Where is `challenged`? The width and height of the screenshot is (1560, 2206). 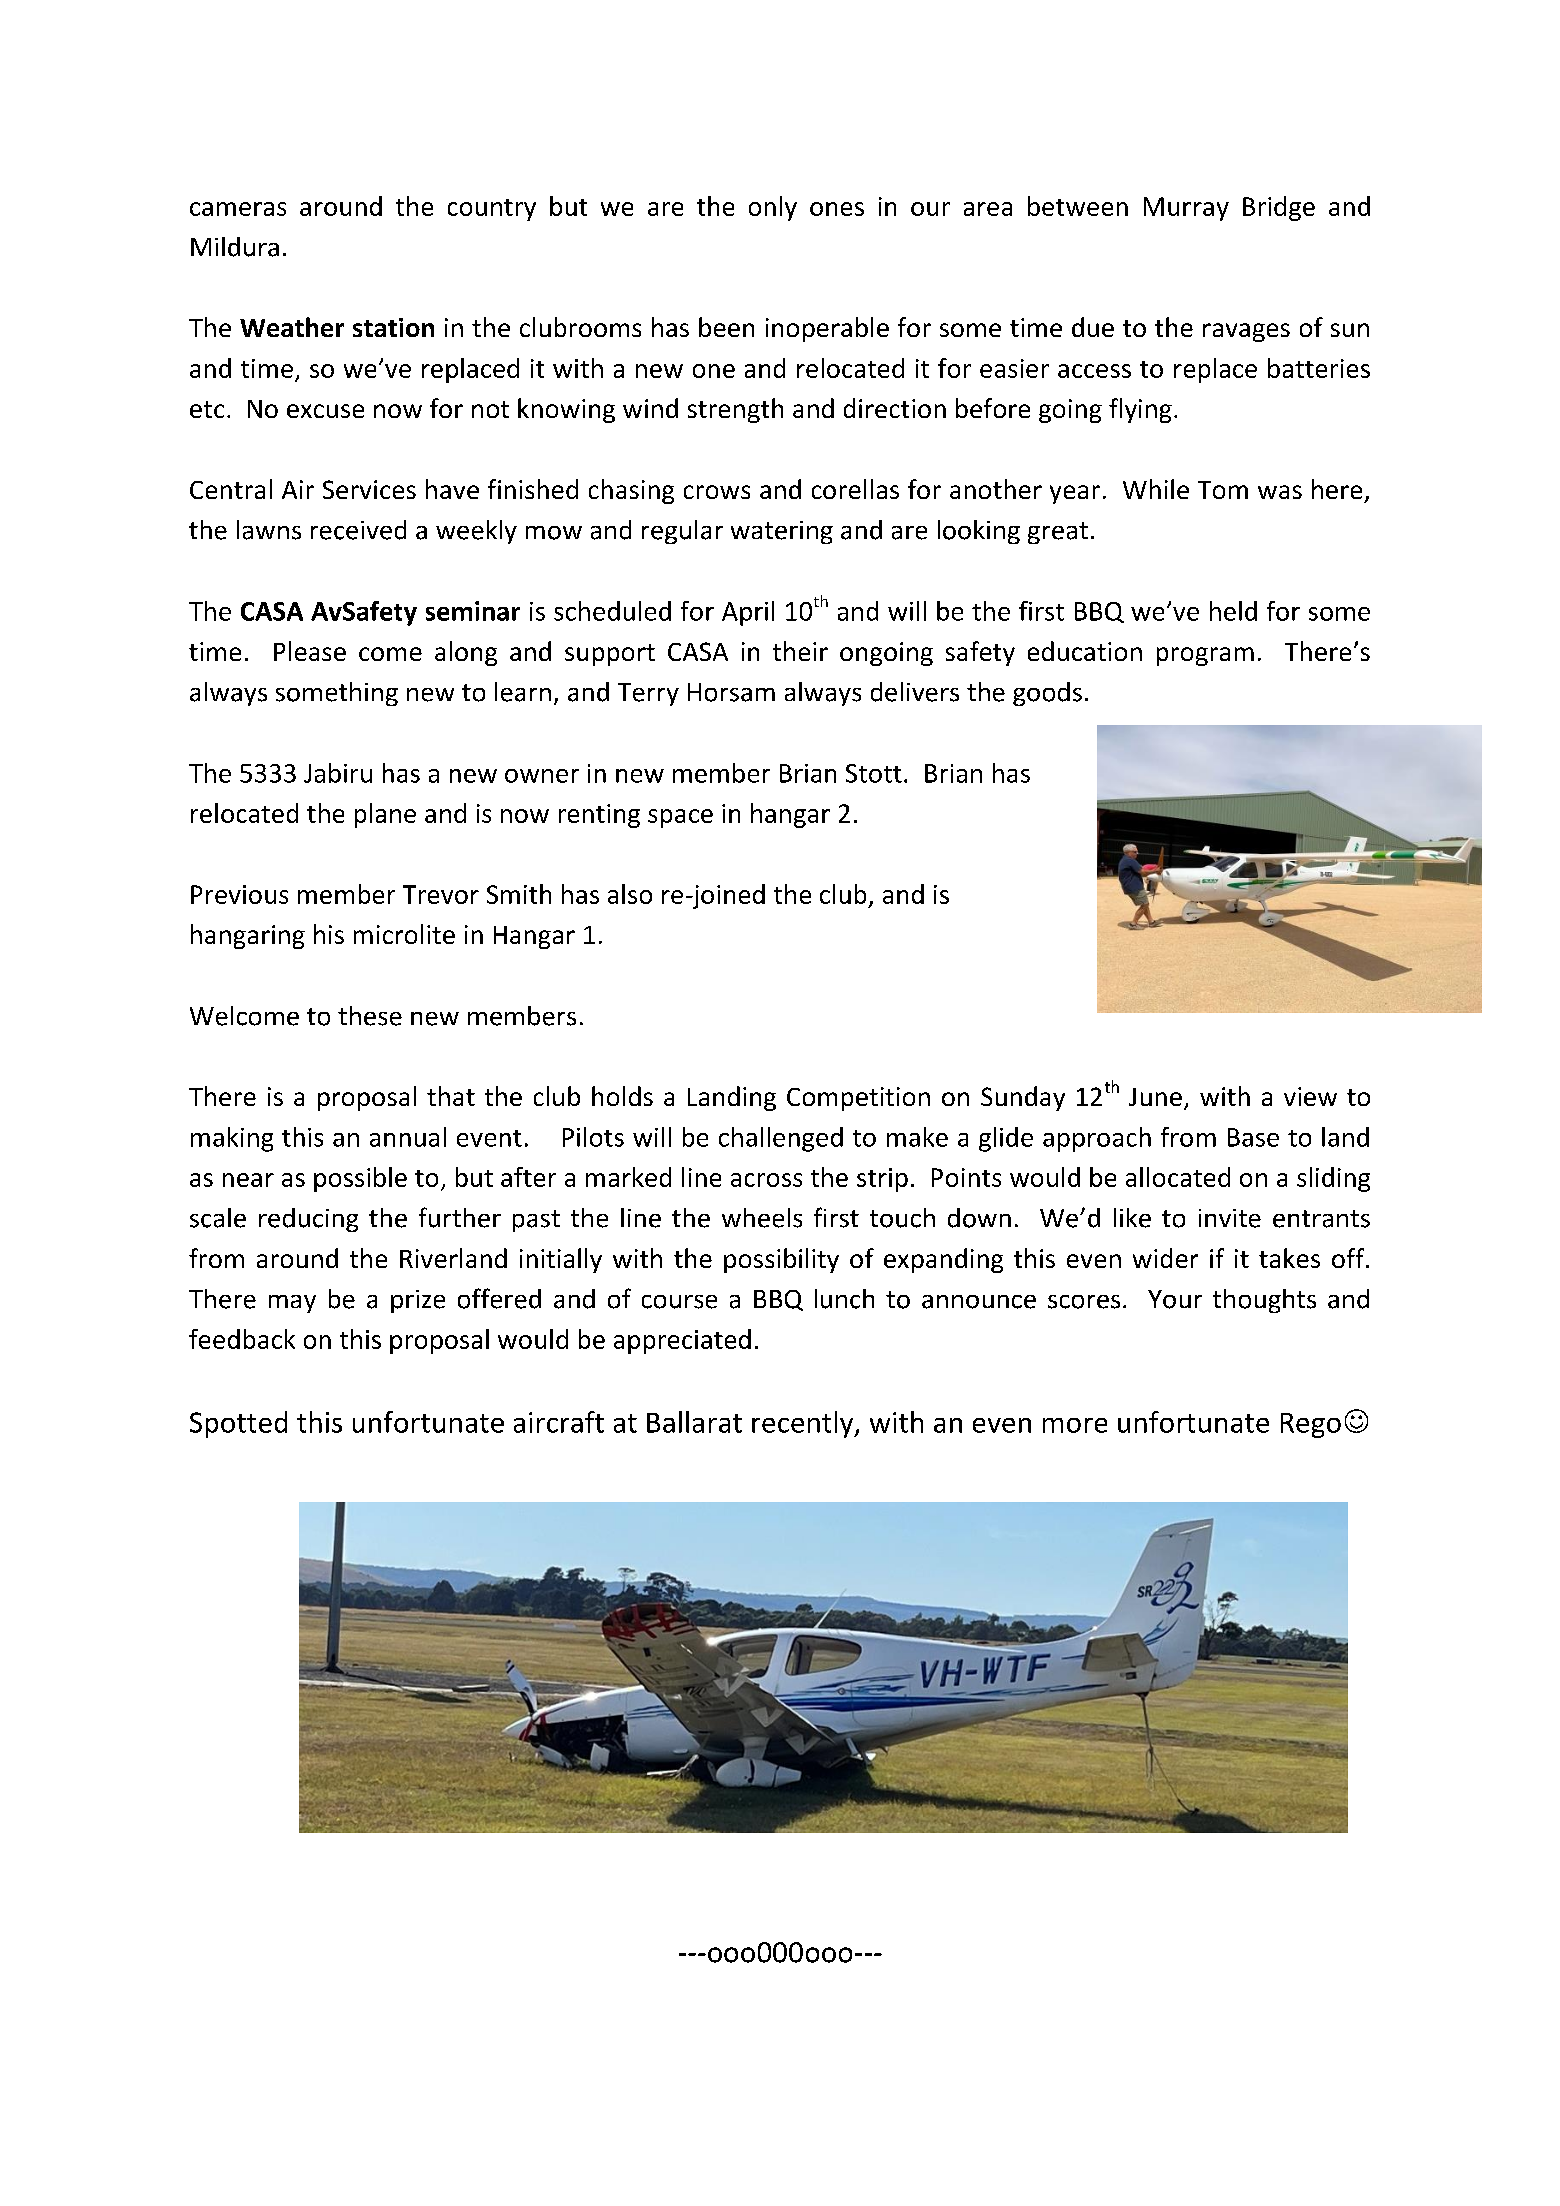 challenged is located at coordinates (781, 1139).
